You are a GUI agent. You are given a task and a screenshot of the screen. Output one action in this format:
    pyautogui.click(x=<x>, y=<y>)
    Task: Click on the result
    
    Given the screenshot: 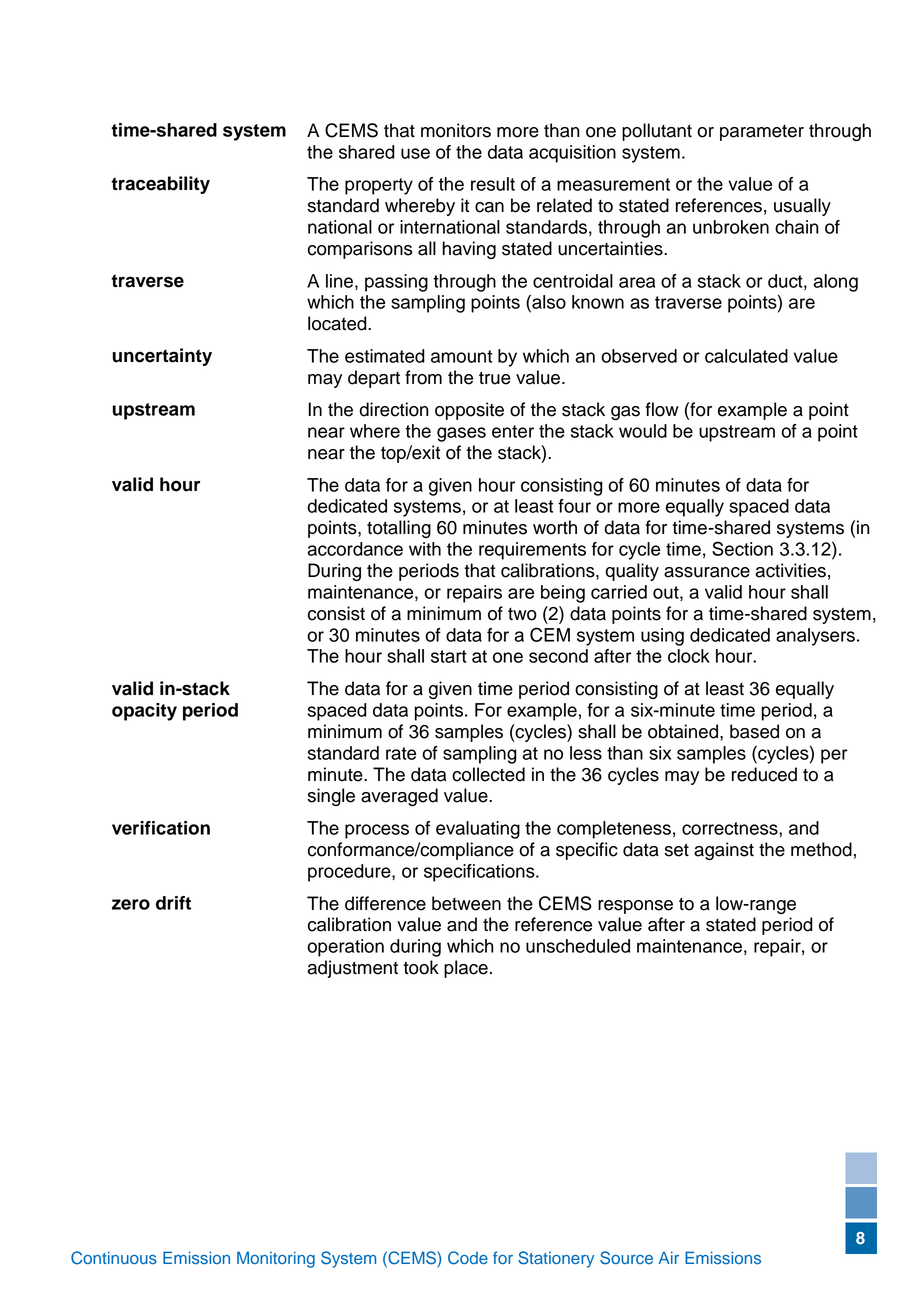 What is the action you would take?
    pyautogui.click(x=493, y=184)
